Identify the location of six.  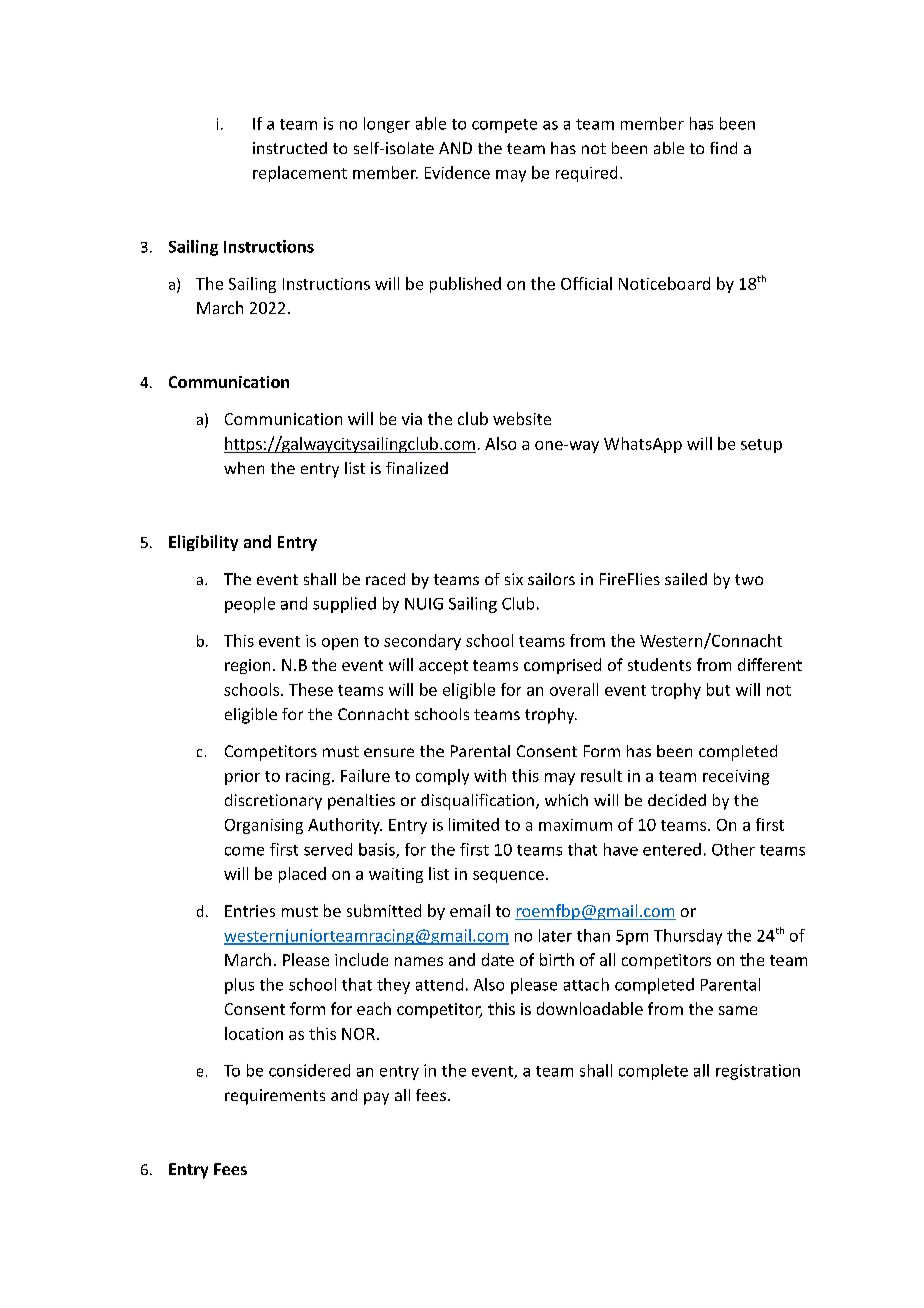
(514, 579).
